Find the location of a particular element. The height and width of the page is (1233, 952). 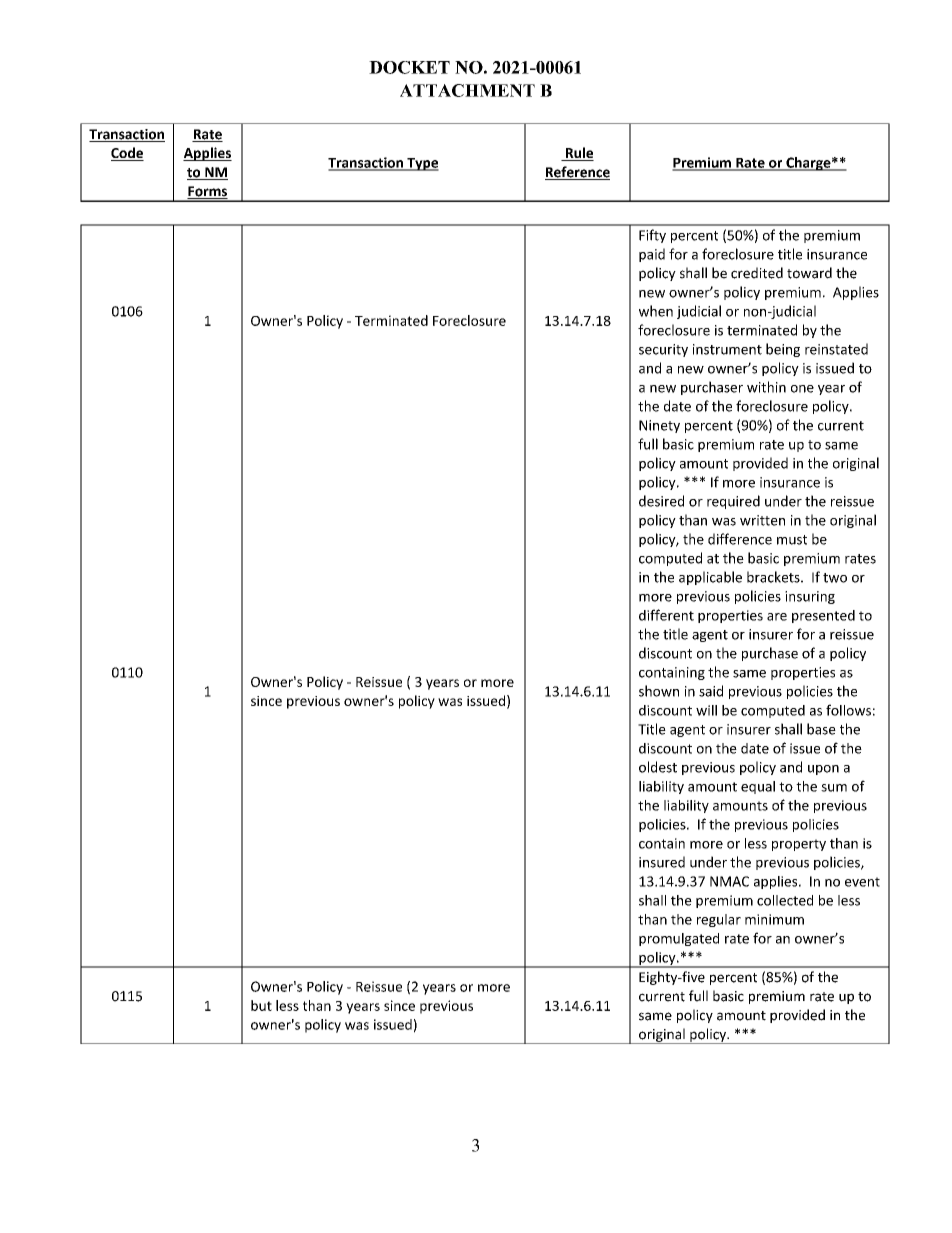

being is located at coordinates (783, 350).
